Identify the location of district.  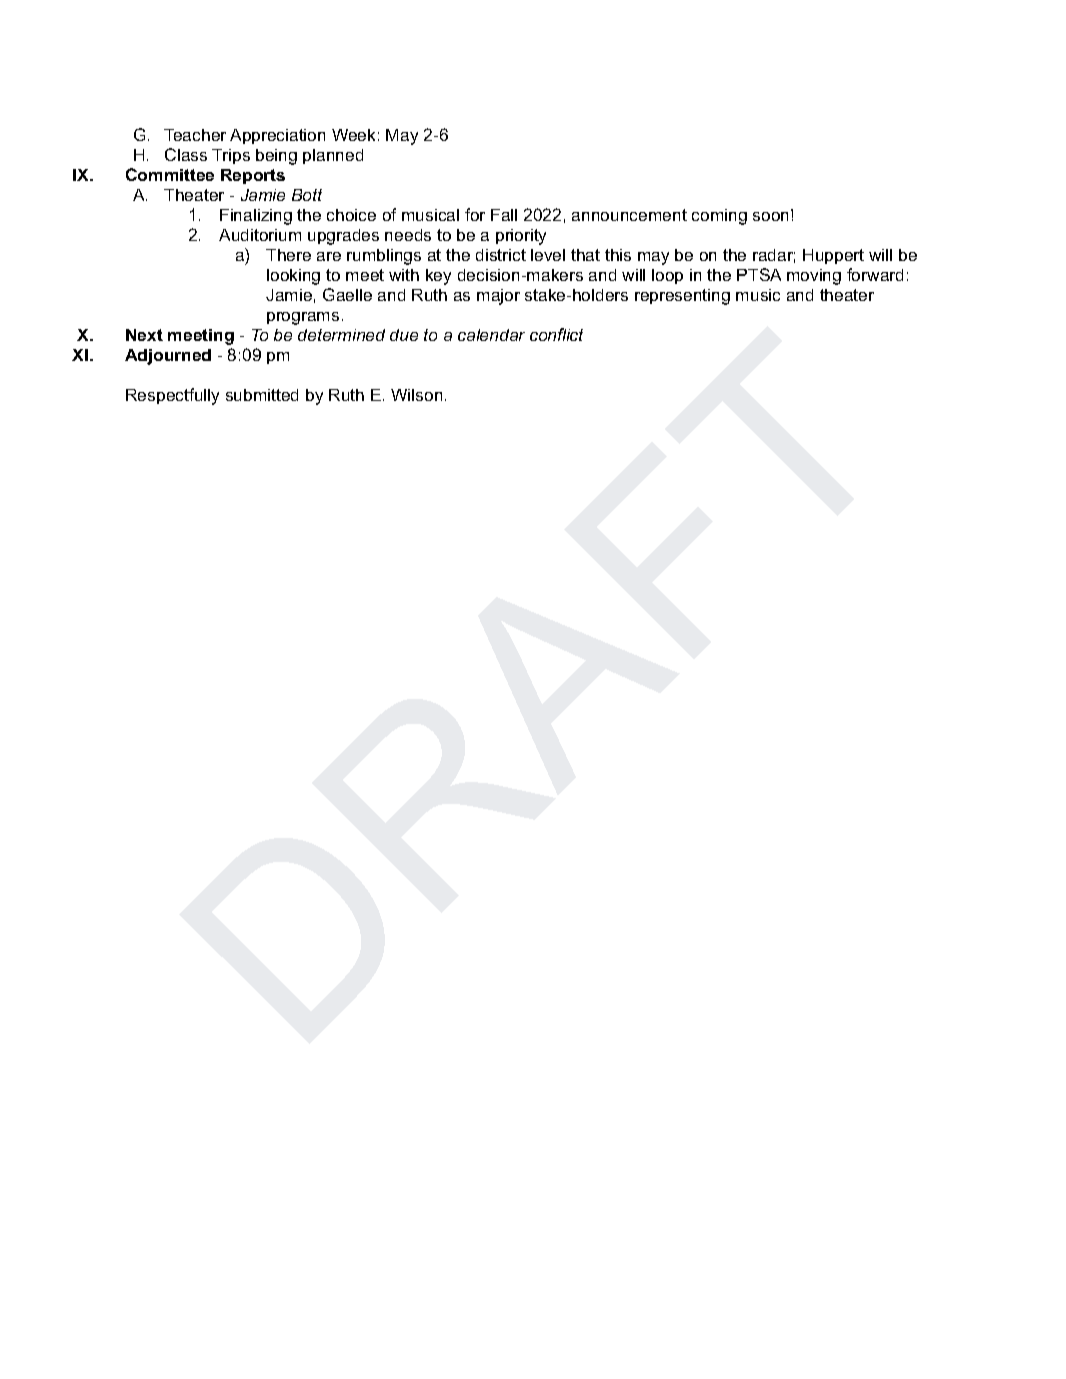
(501, 255).
